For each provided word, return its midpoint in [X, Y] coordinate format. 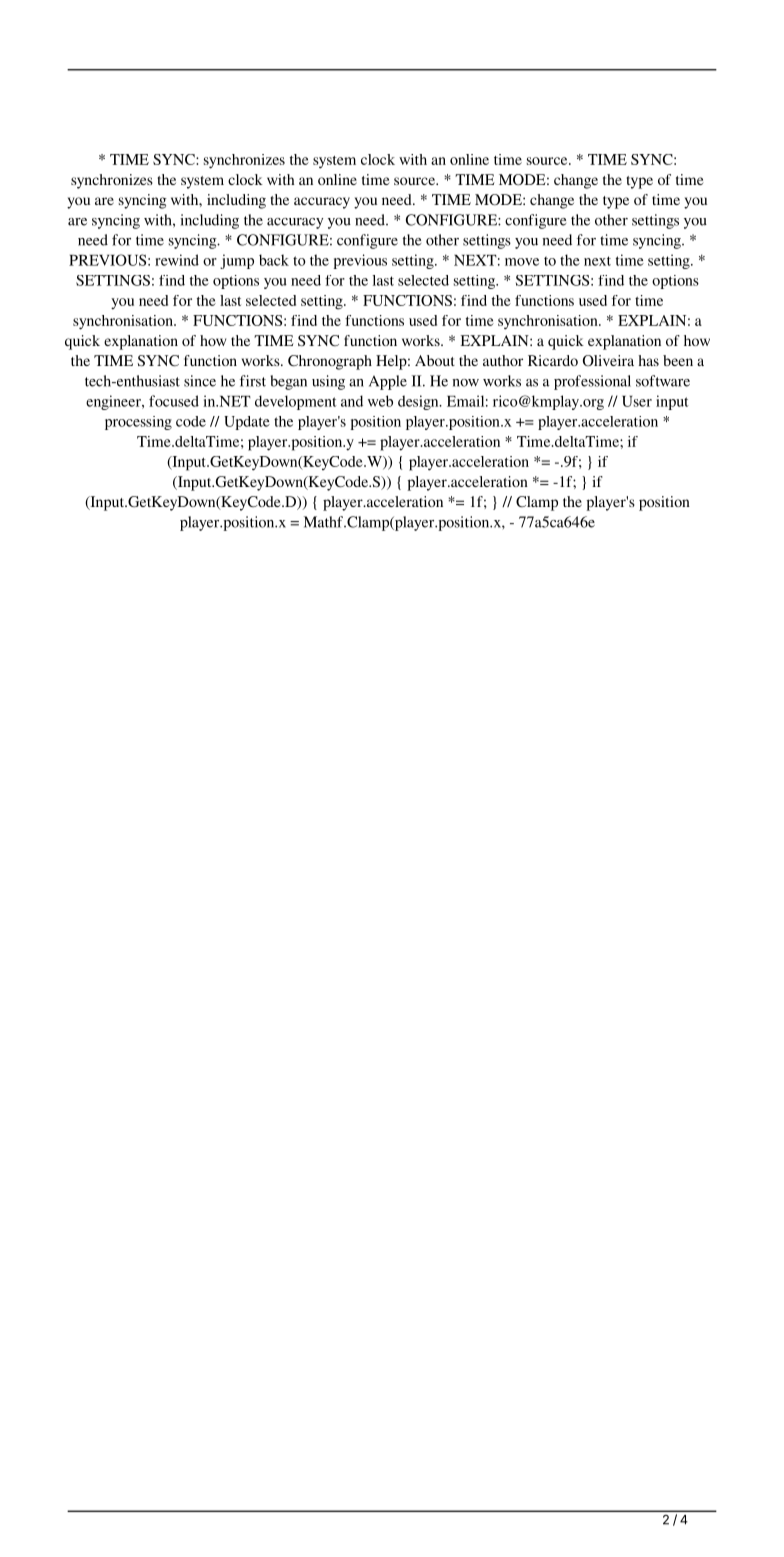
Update [247, 423]
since [200, 381]
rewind [177, 260]
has [648, 360]
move [522, 262]
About [435, 360]
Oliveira [608, 360]
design [419, 402]
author [503, 360]
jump [237, 261]
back [274, 260]
